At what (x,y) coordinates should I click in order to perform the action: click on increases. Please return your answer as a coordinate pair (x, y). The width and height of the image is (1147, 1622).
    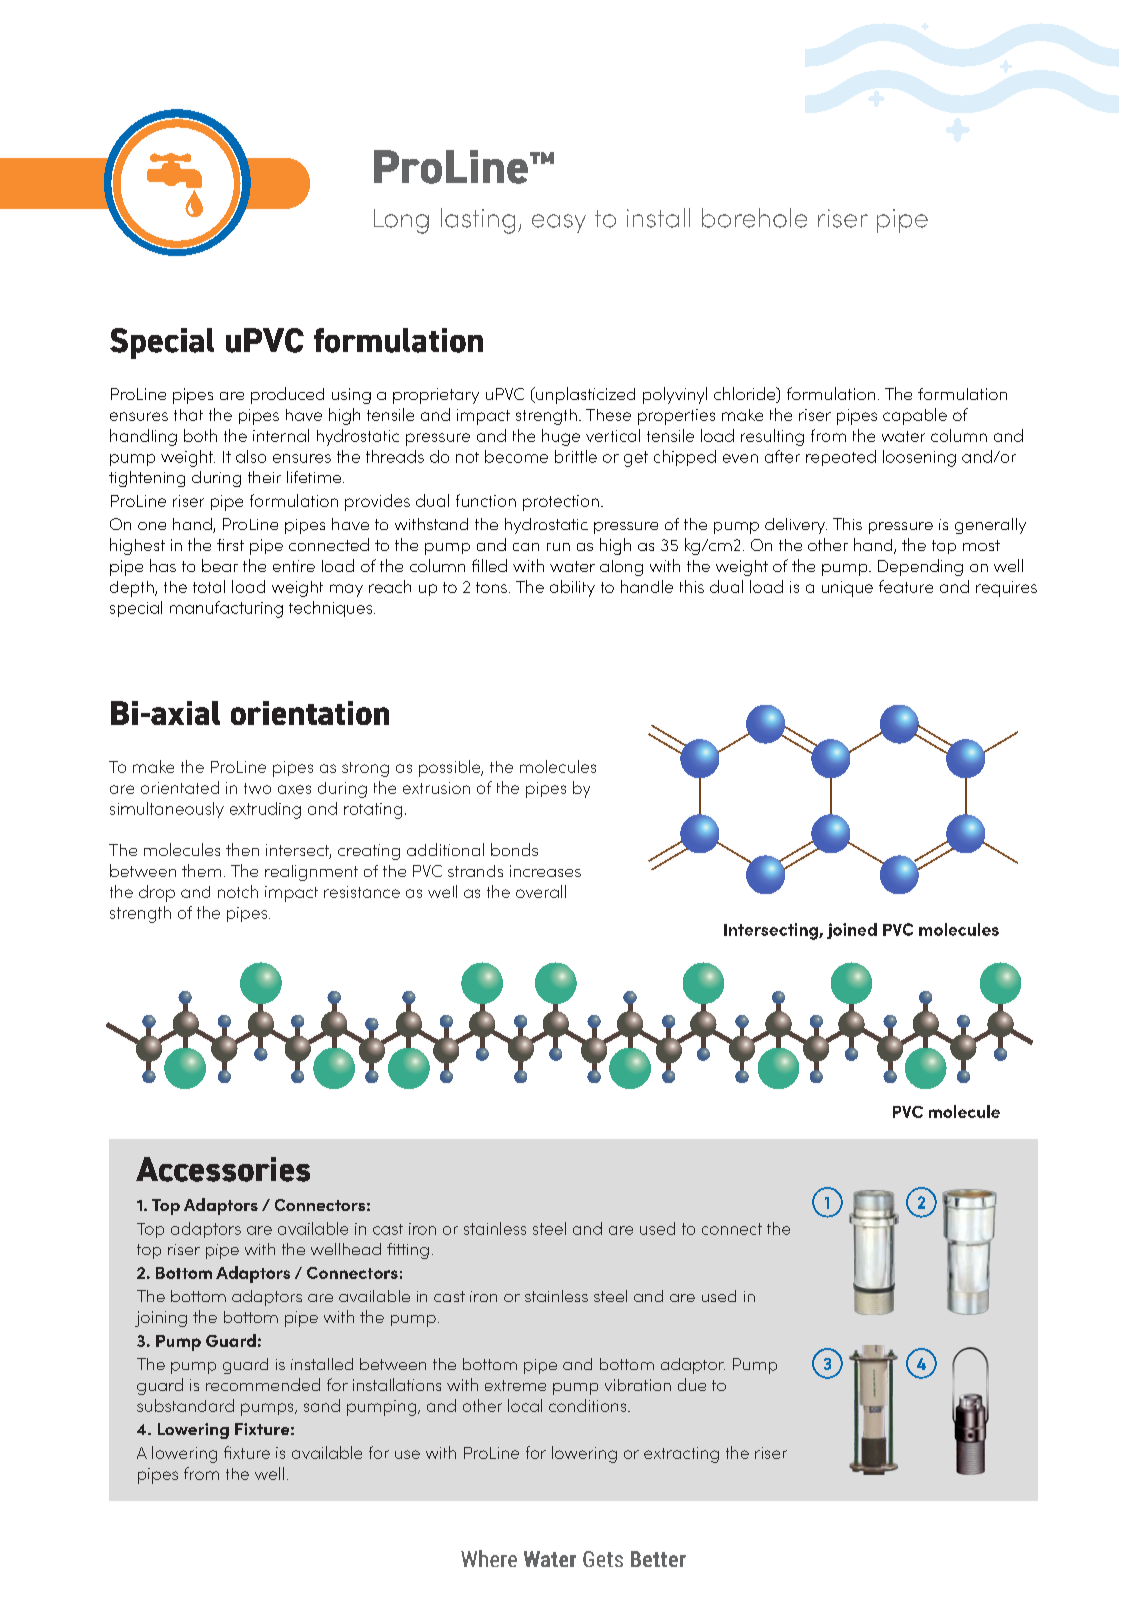
    Looking at the image, I should click on (545, 871).
